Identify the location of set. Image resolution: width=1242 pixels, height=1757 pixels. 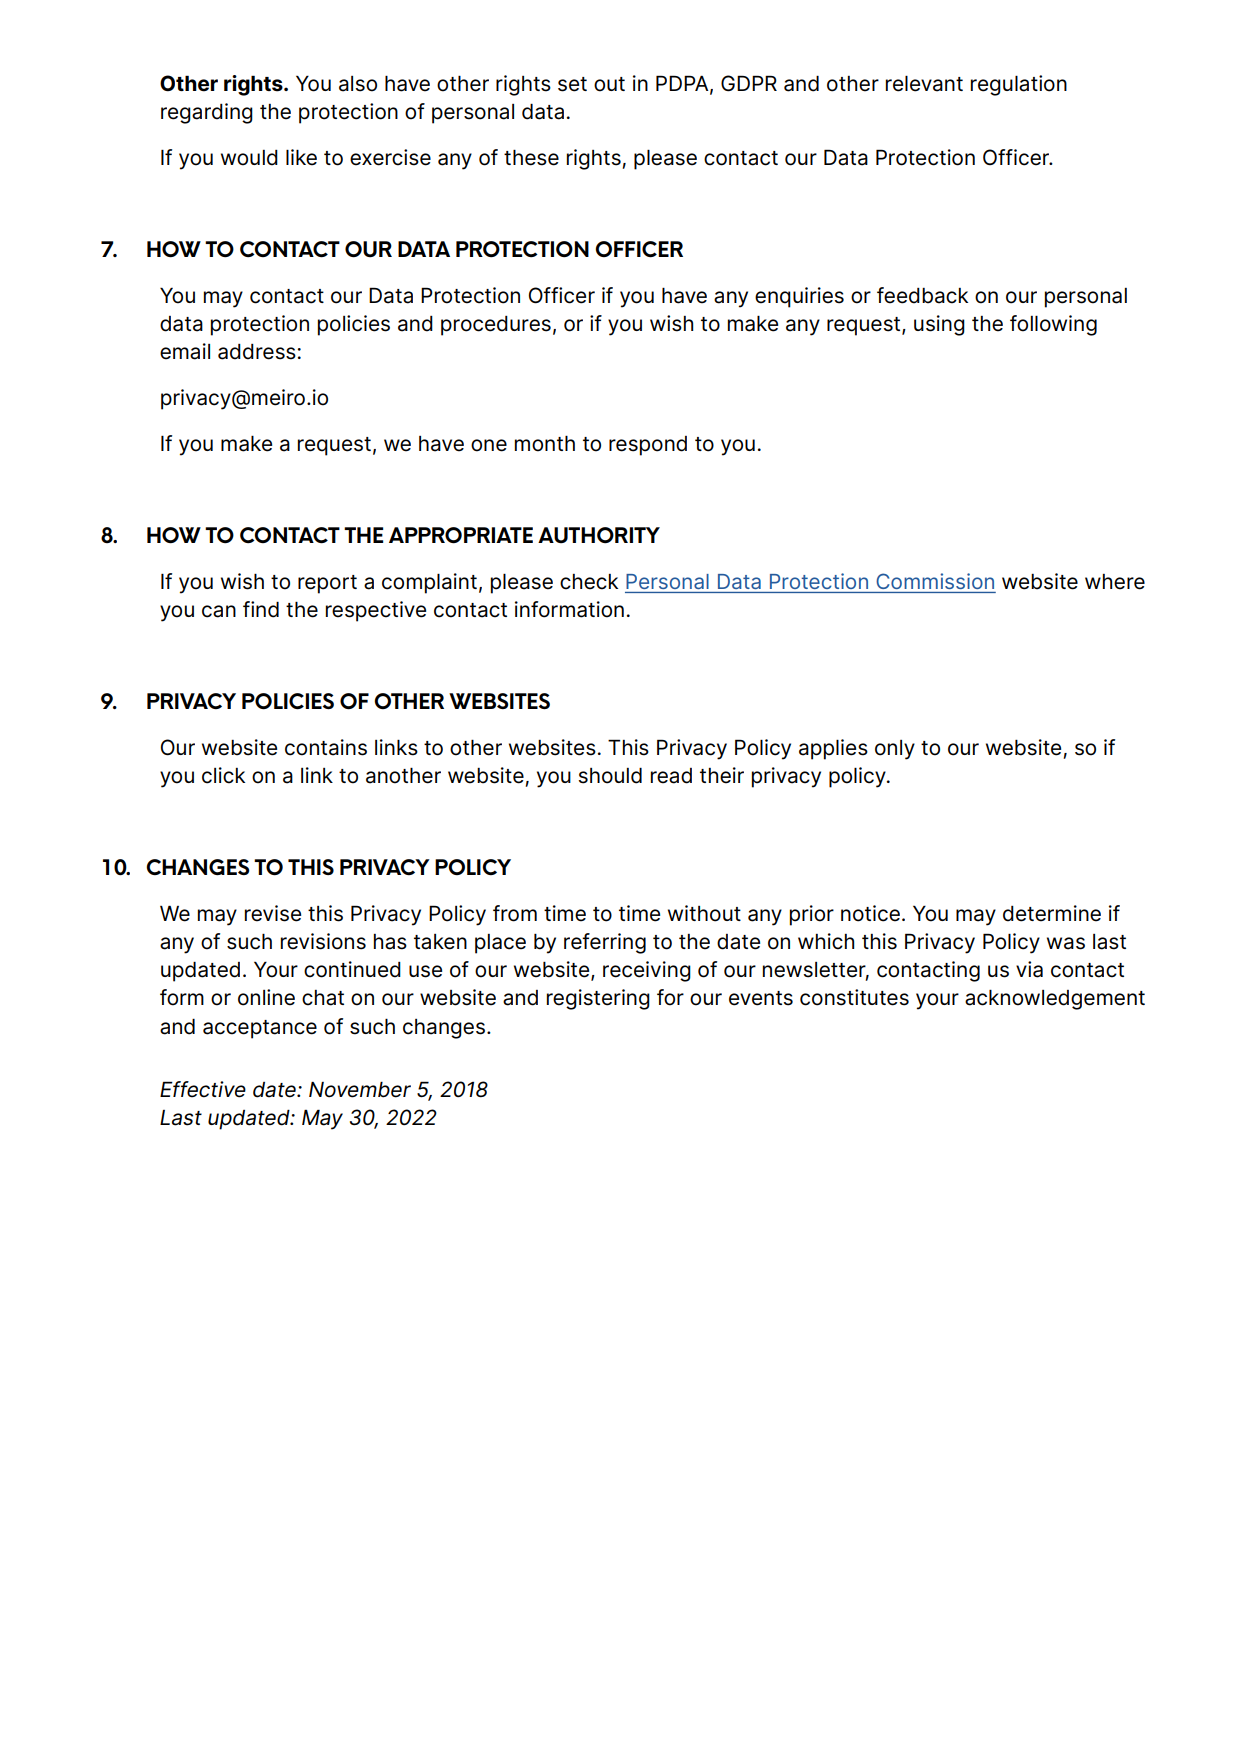
(572, 84).
